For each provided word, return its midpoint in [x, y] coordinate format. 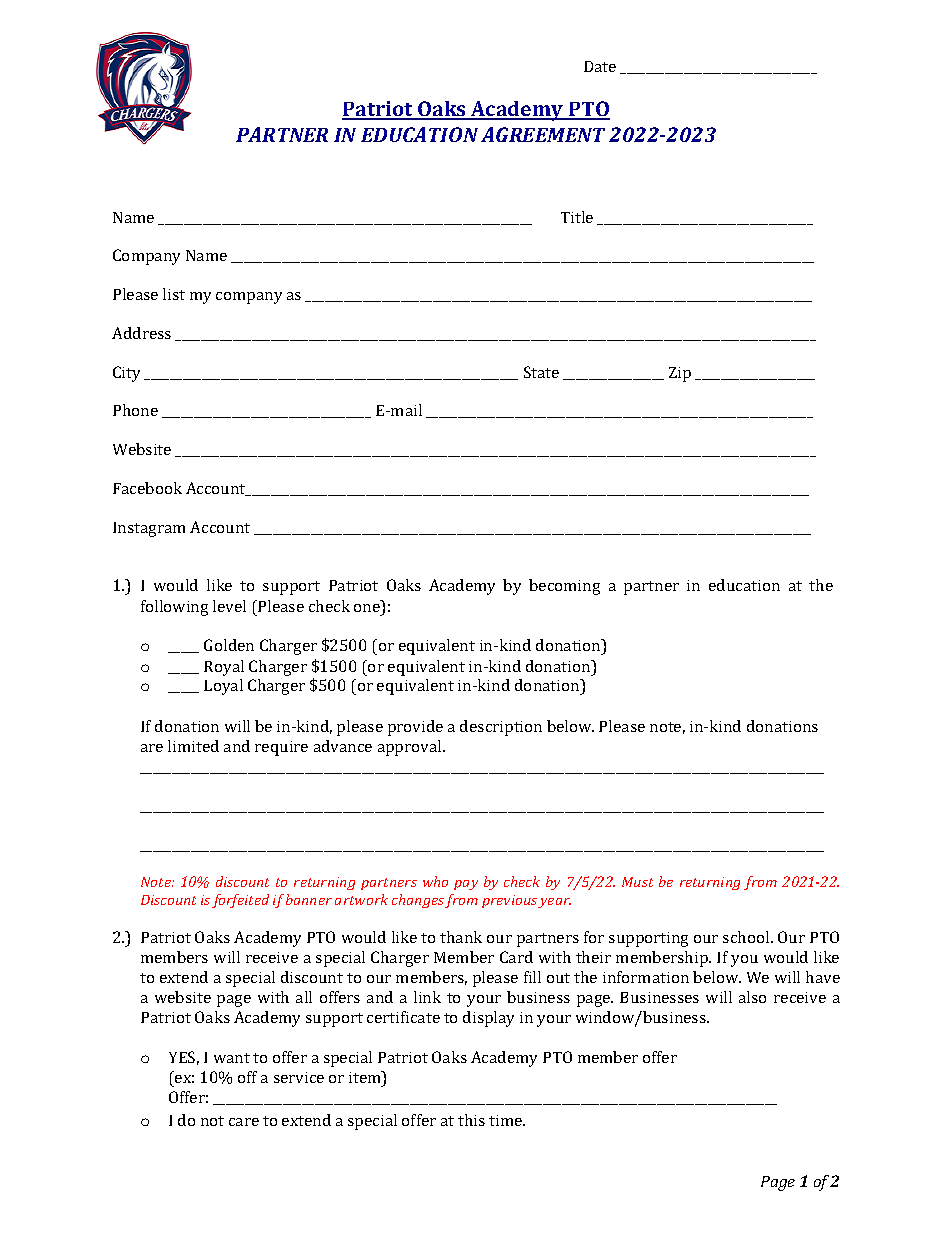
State [541, 372]
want [232, 1058]
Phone [135, 410]
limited [193, 746]
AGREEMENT [543, 134]
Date [600, 66]
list [174, 294]
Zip [680, 374]
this [471, 1120]
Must [637, 882]
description [501, 728]
